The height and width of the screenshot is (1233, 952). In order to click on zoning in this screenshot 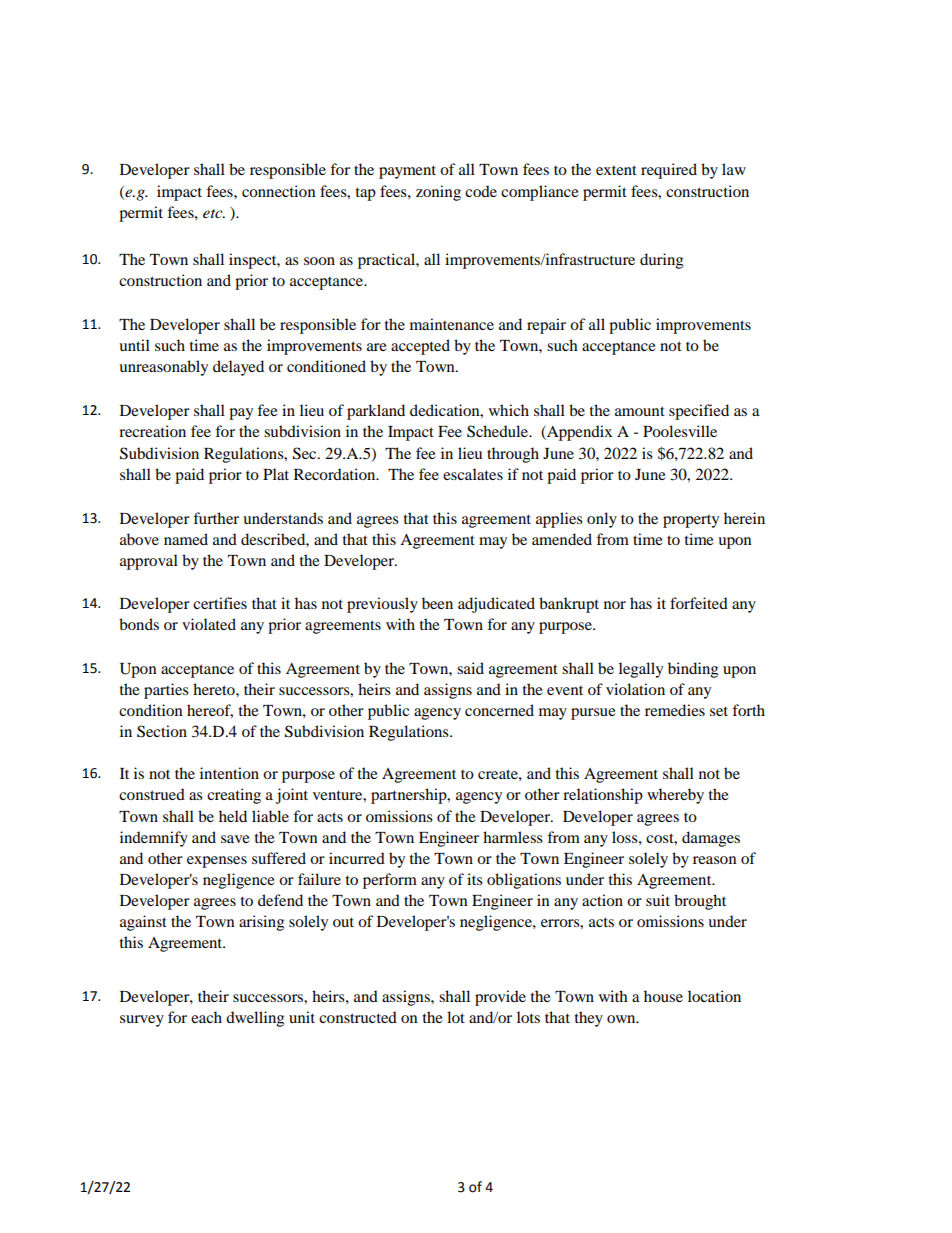, I will do `click(438, 193)`.
